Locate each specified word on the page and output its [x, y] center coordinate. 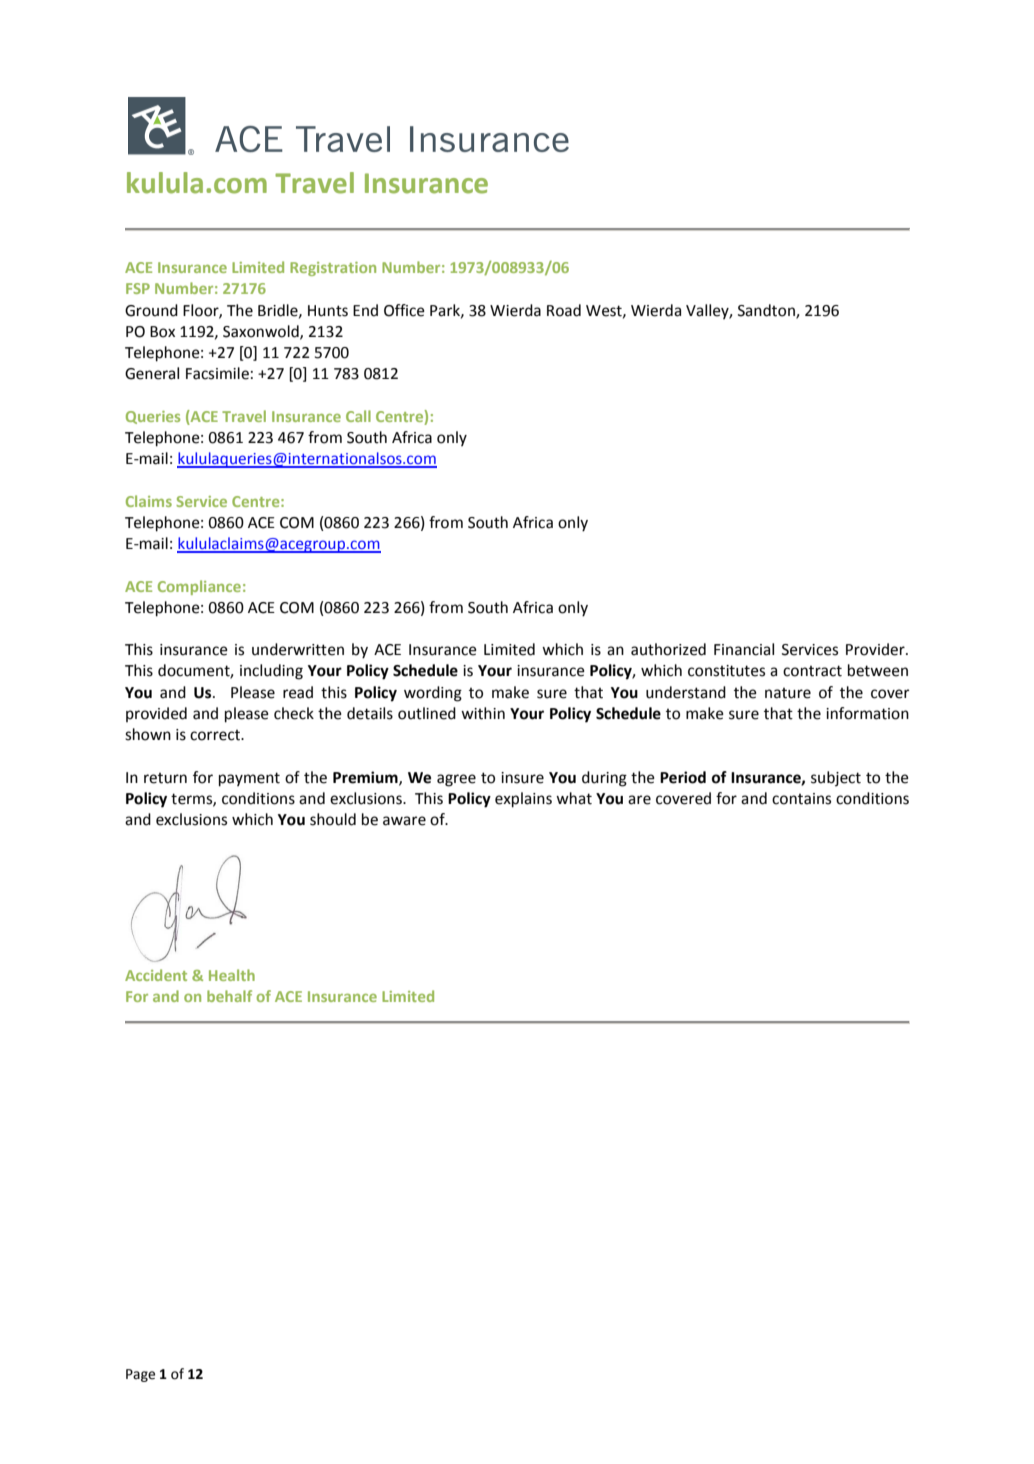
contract [812, 671]
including [271, 672]
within [483, 713]
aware [404, 821]
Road [564, 310]
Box [162, 332]
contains [801, 799]
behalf [229, 996]
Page [140, 1375]
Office [404, 310]
